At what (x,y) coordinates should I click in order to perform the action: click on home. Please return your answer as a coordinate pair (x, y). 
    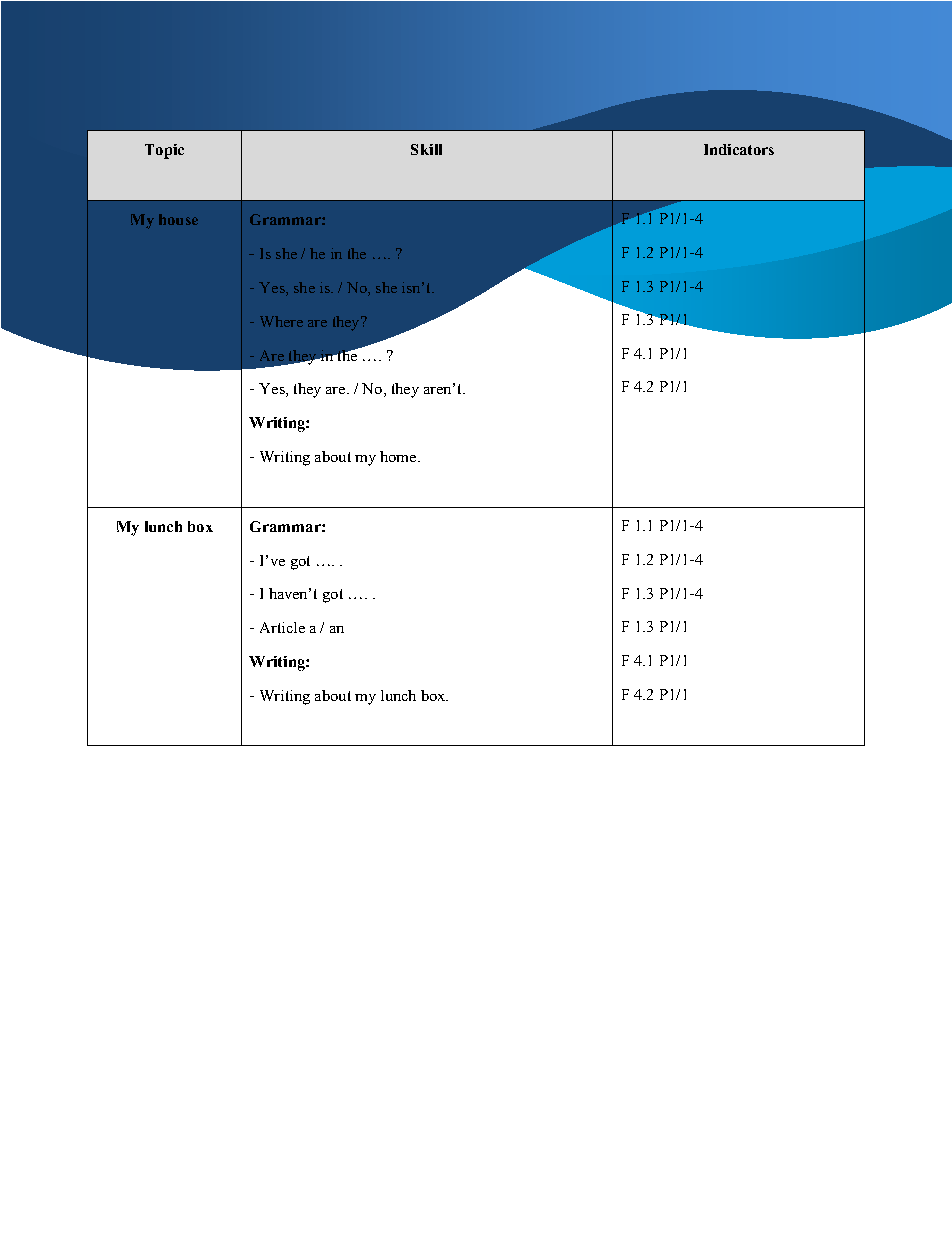
    Looking at the image, I should click on (399, 456).
